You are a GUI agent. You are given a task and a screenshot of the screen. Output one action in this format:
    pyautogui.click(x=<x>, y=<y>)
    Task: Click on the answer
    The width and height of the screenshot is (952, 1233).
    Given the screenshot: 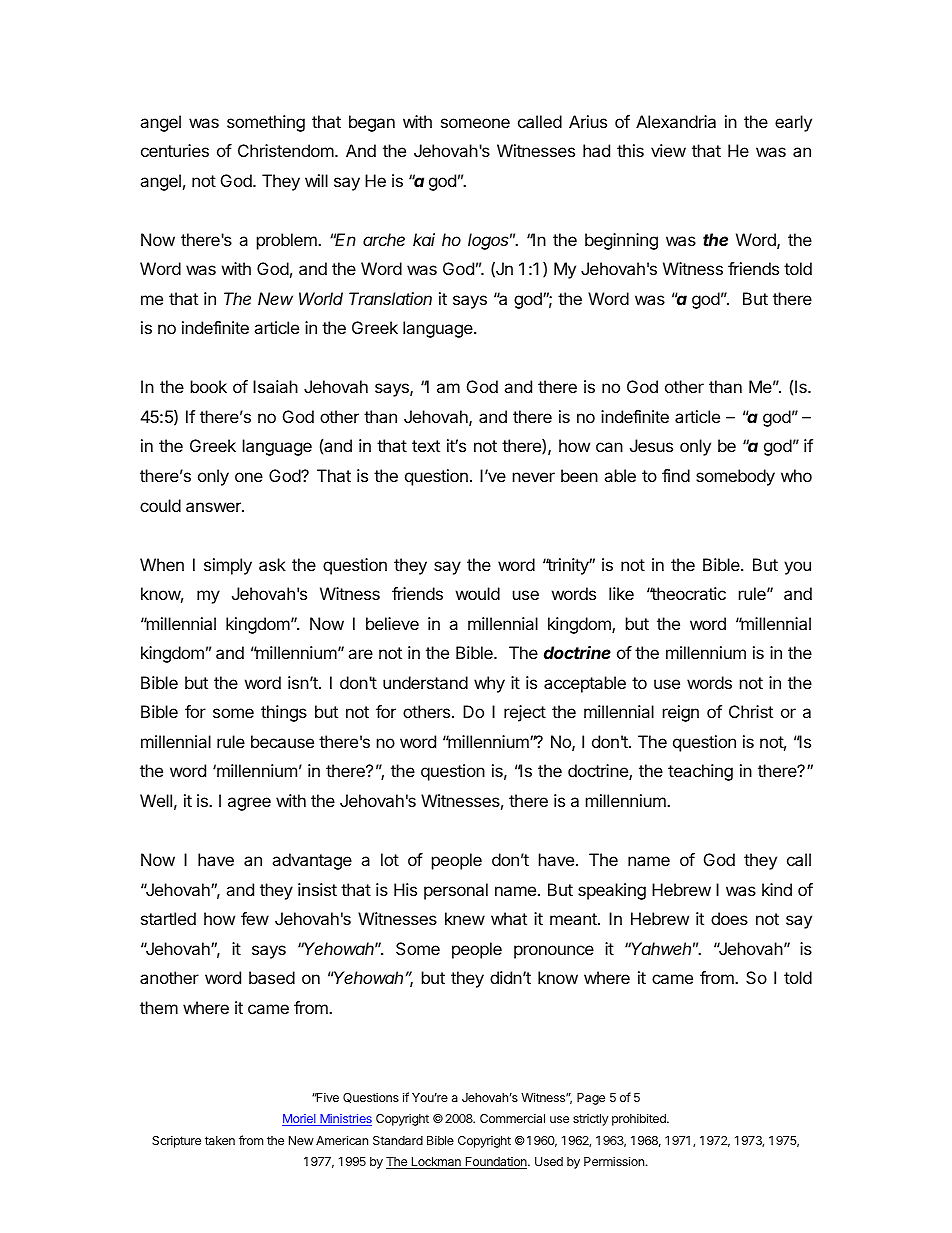 What is the action you would take?
    pyautogui.click(x=214, y=507)
